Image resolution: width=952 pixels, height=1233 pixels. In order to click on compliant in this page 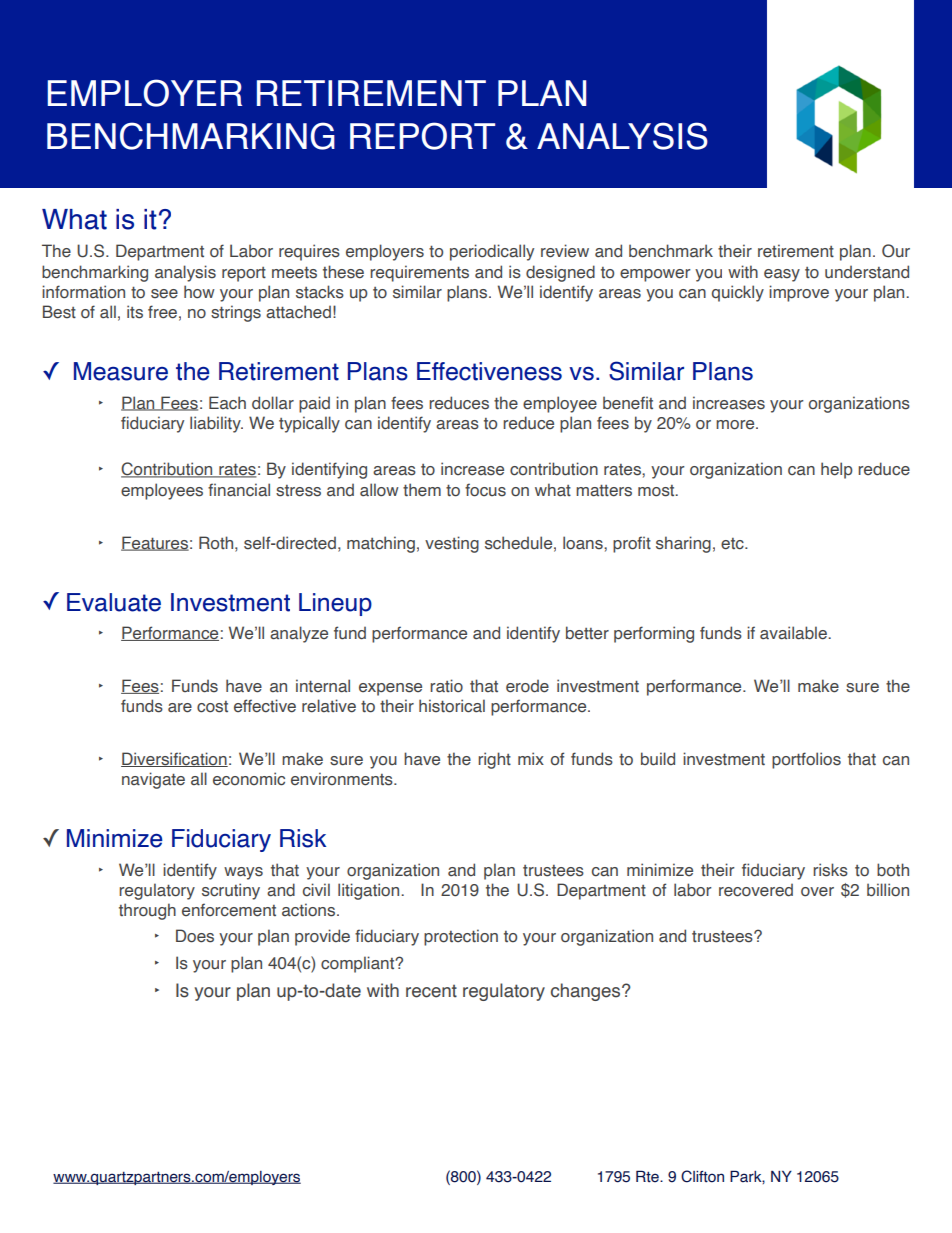, I will do `click(359, 964)`.
